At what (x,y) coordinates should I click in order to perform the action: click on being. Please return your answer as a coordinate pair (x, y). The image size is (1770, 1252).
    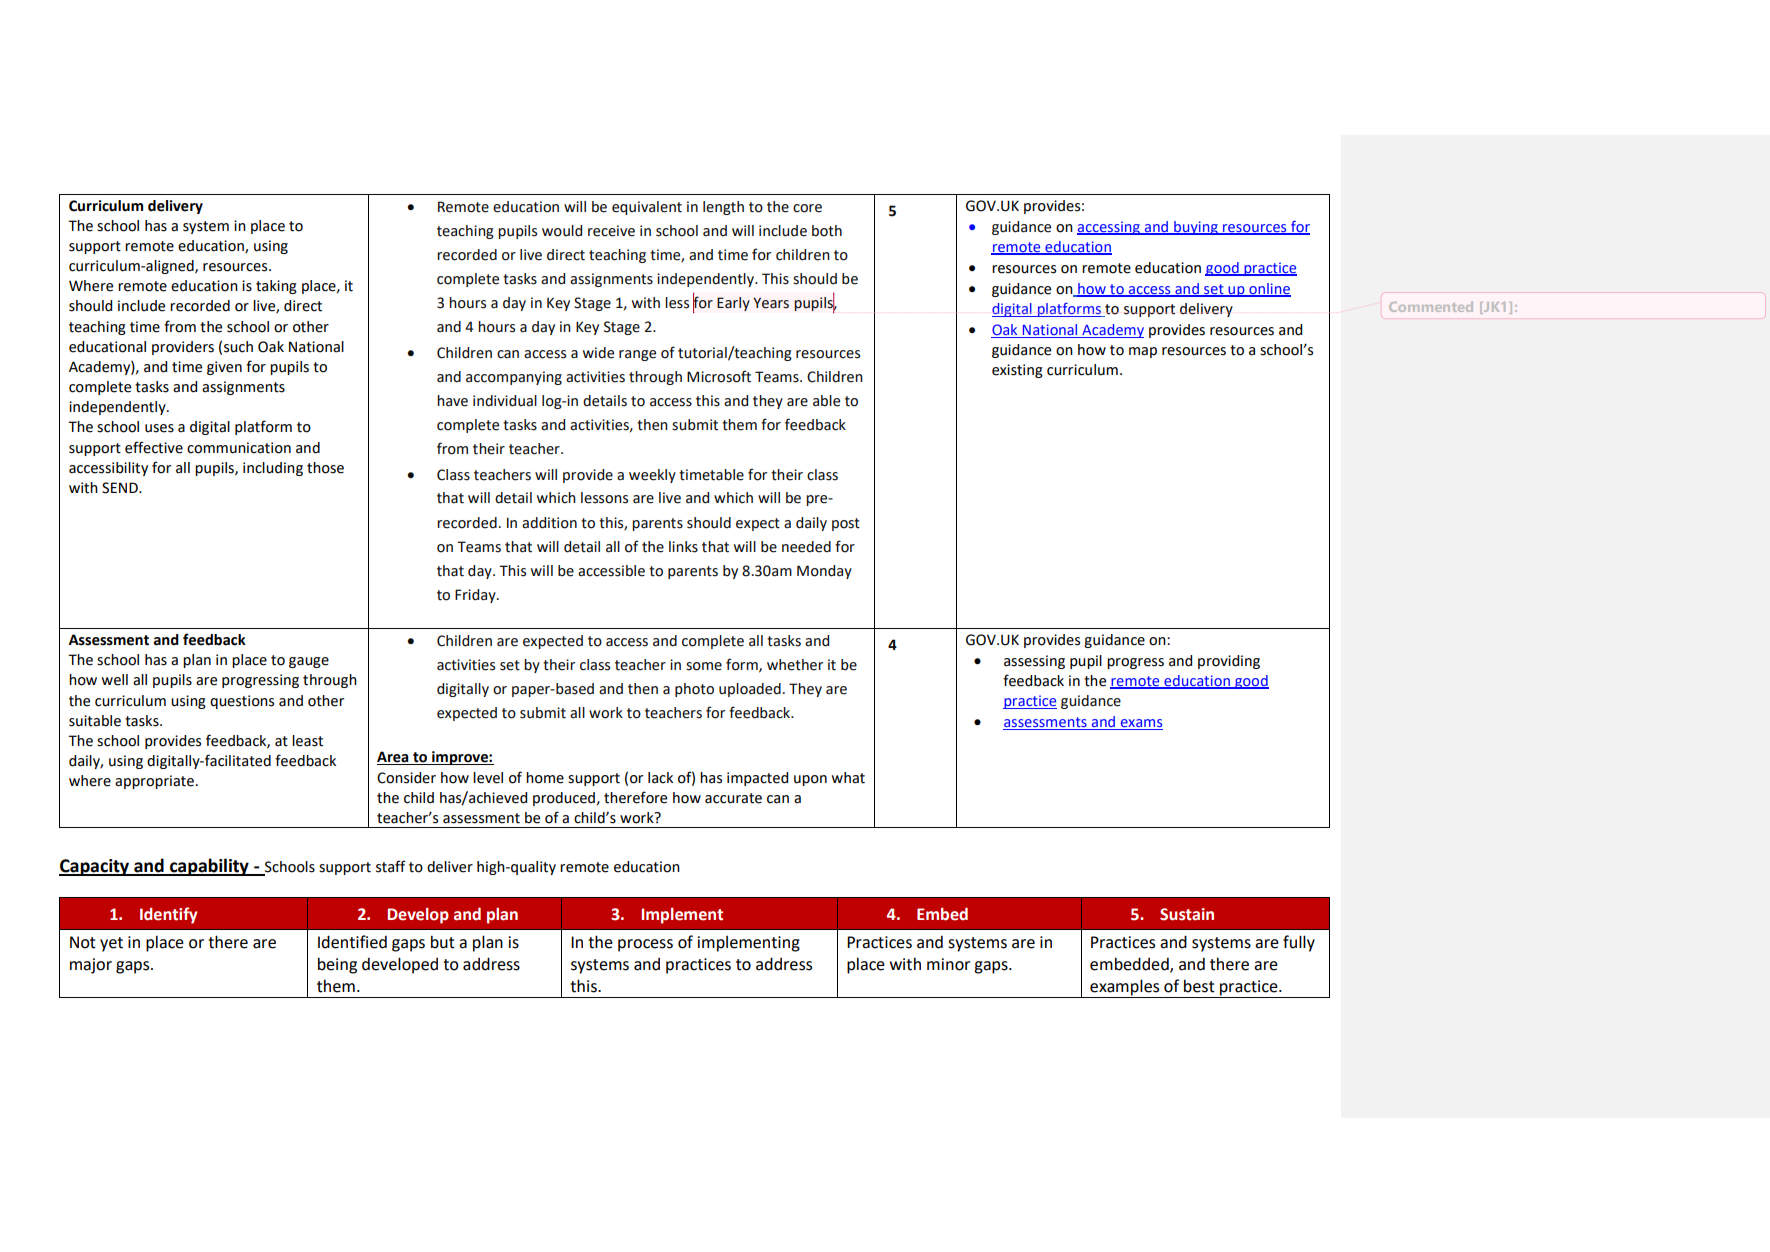
    Looking at the image, I should click on (337, 965).
